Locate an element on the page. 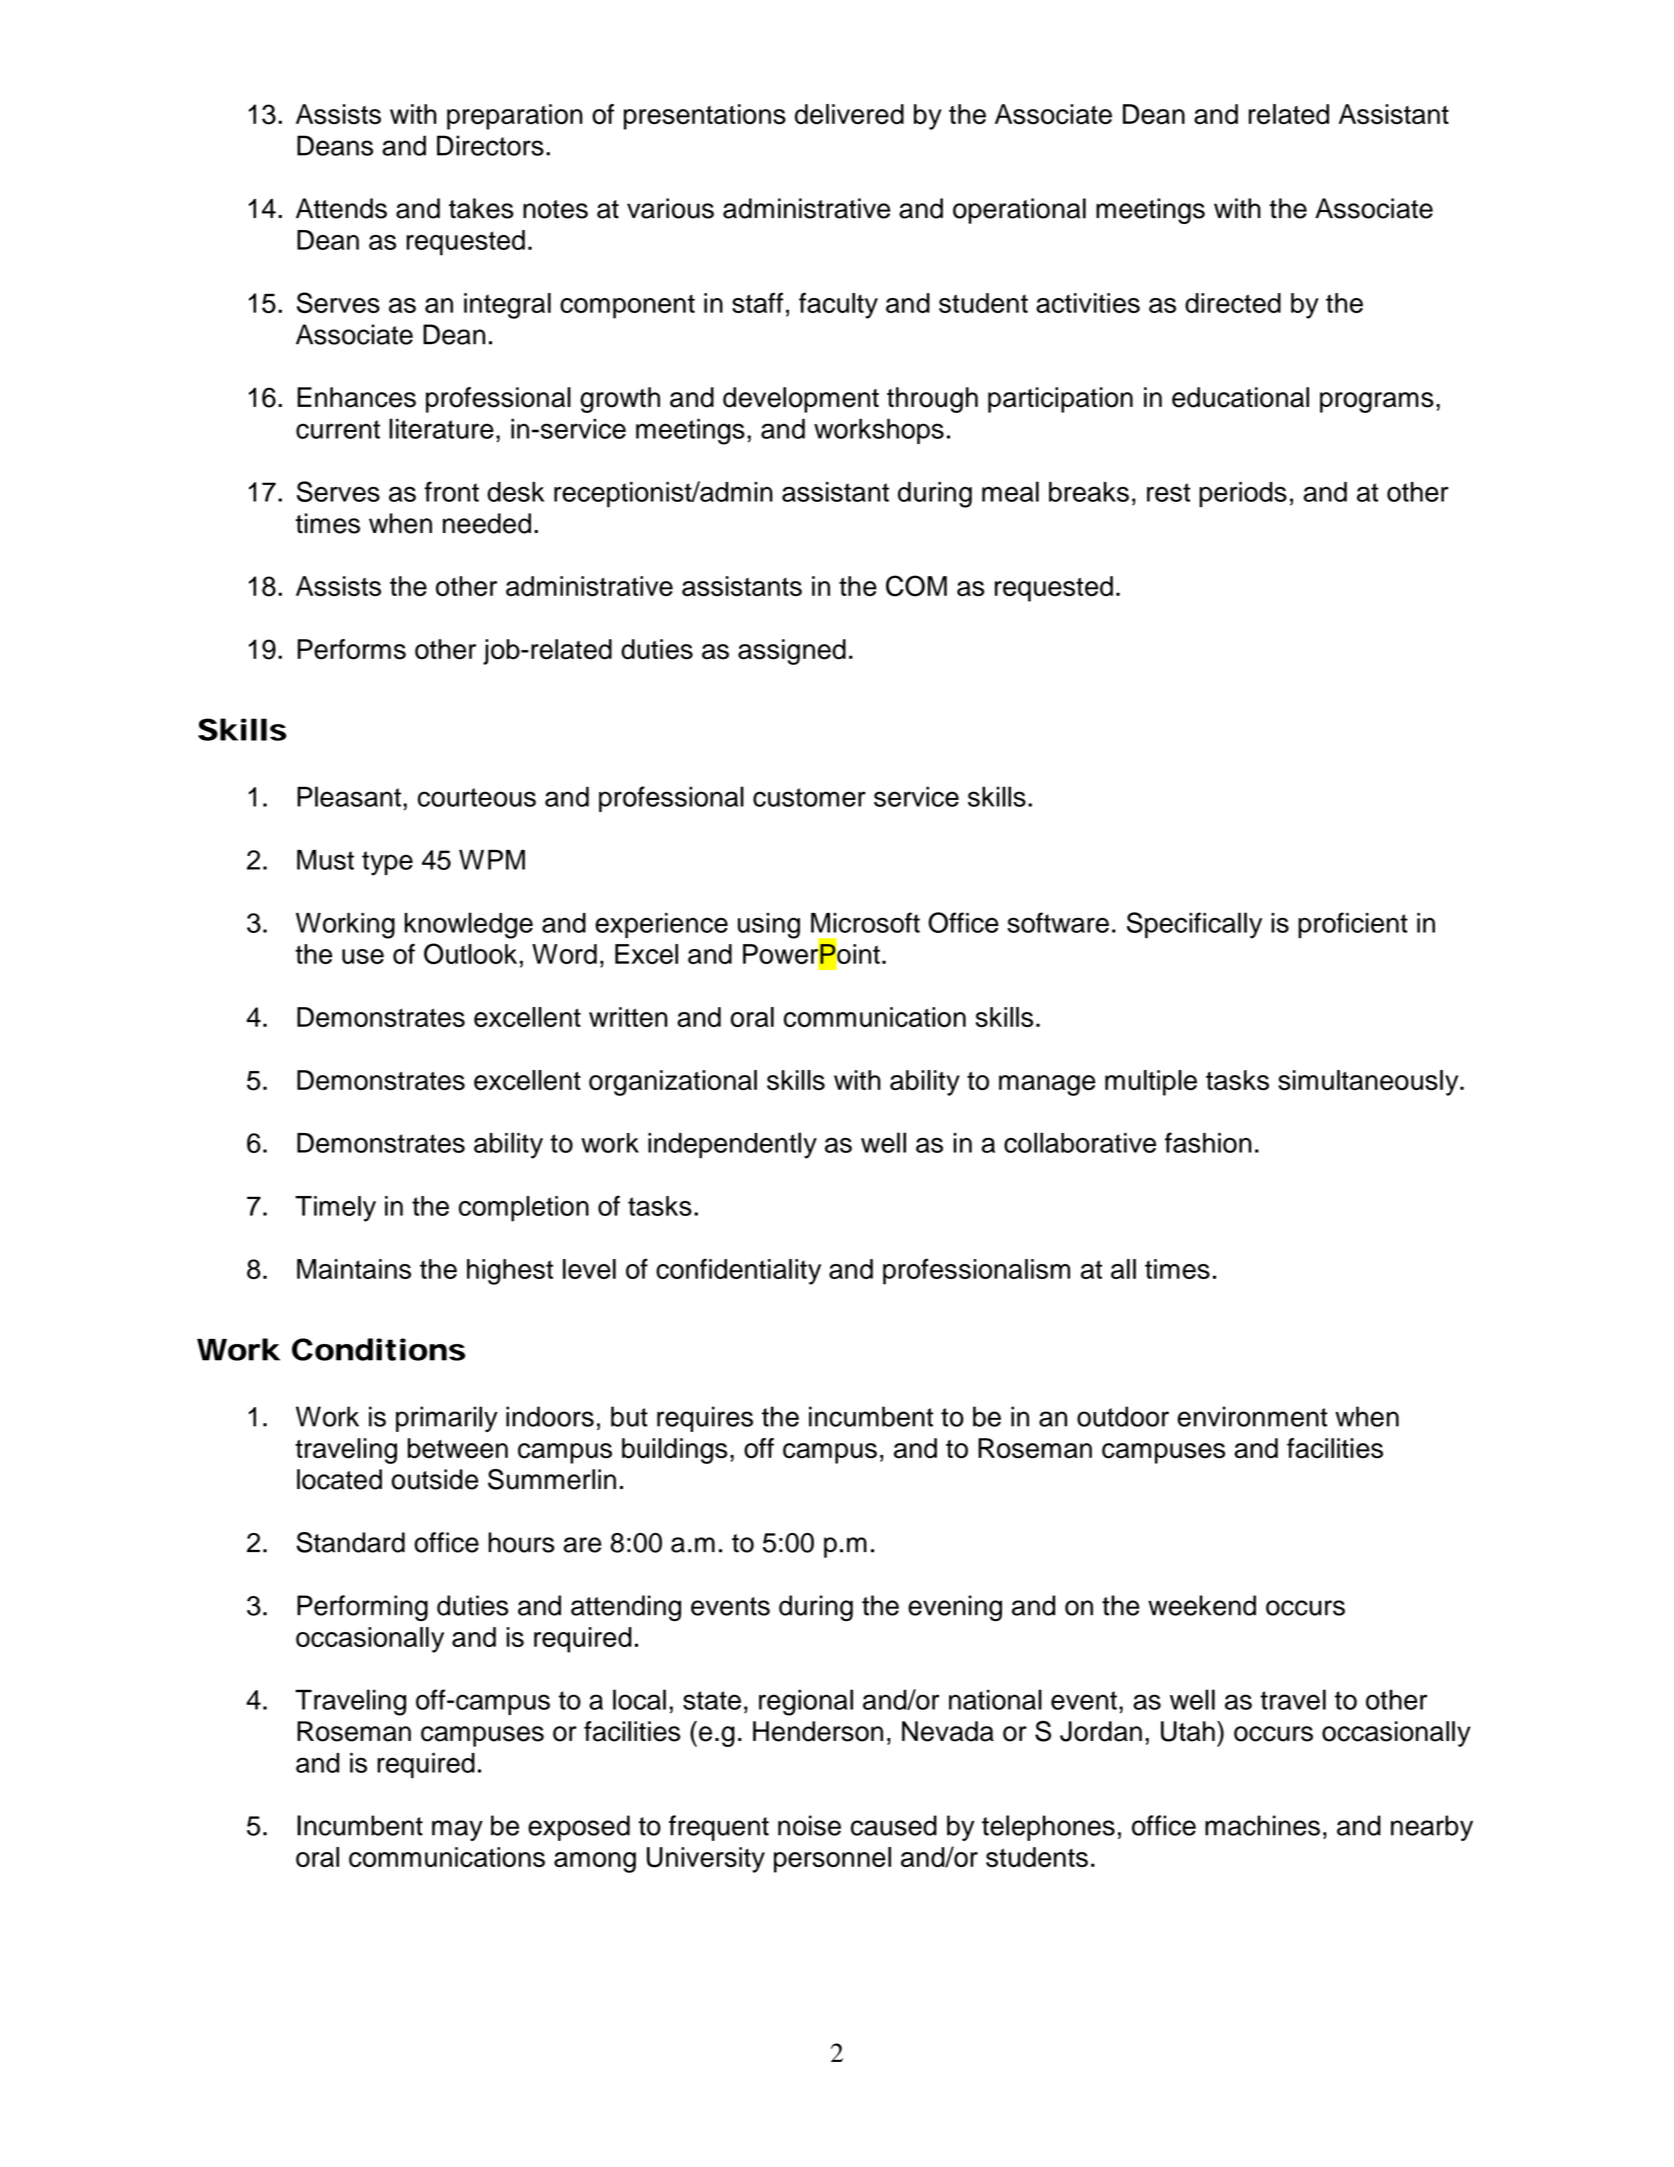 The image size is (1674, 2167). highest is located at coordinates (510, 1272).
